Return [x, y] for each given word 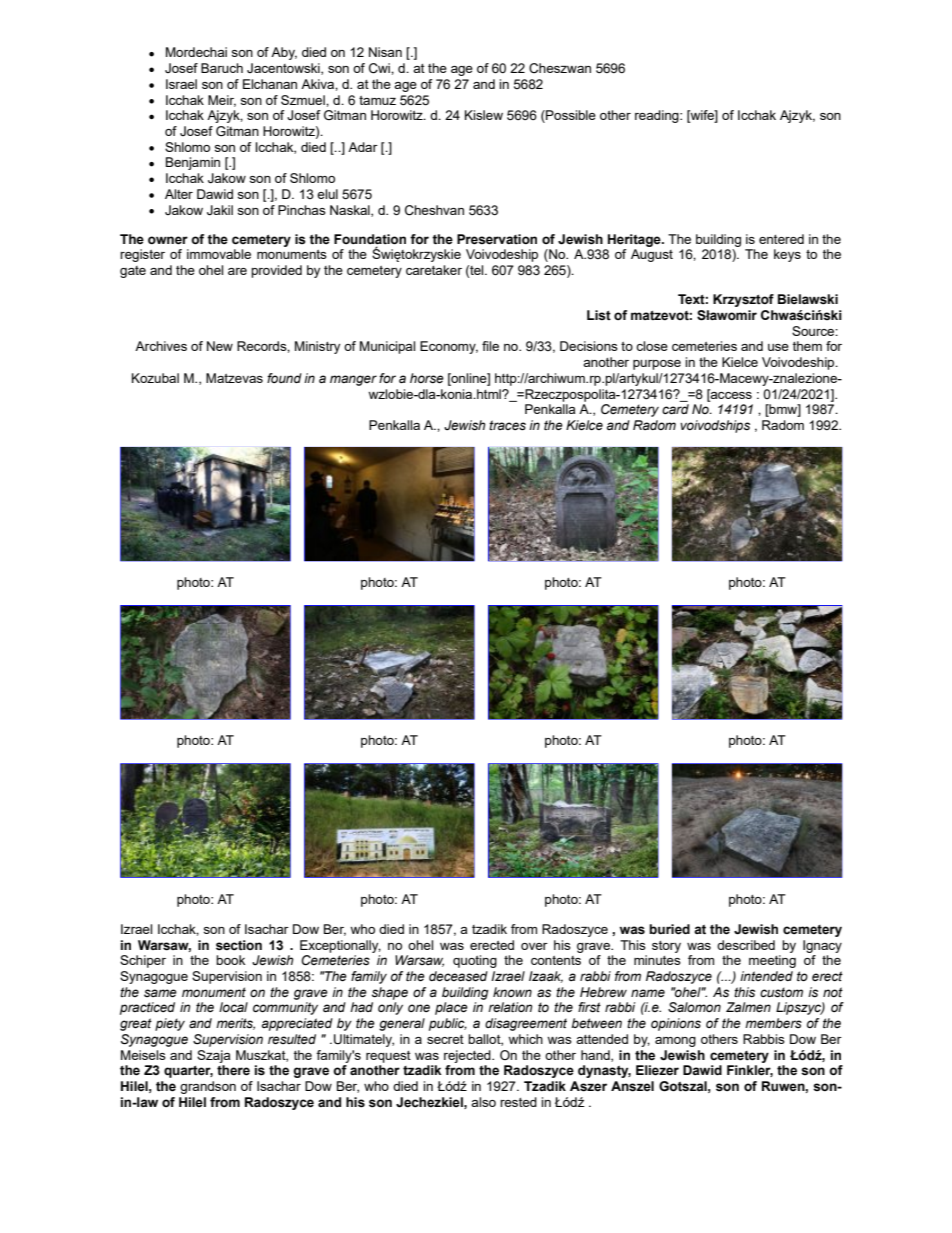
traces [507, 425]
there [233, 1070]
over [534, 946]
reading [658, 116]
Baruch [222, 68]
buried [669, 929]
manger [353, 380]
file [490, 346]
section [239, 945]
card [675, 409]
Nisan [385, 52]
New [220, 346]
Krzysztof [743, 300]
